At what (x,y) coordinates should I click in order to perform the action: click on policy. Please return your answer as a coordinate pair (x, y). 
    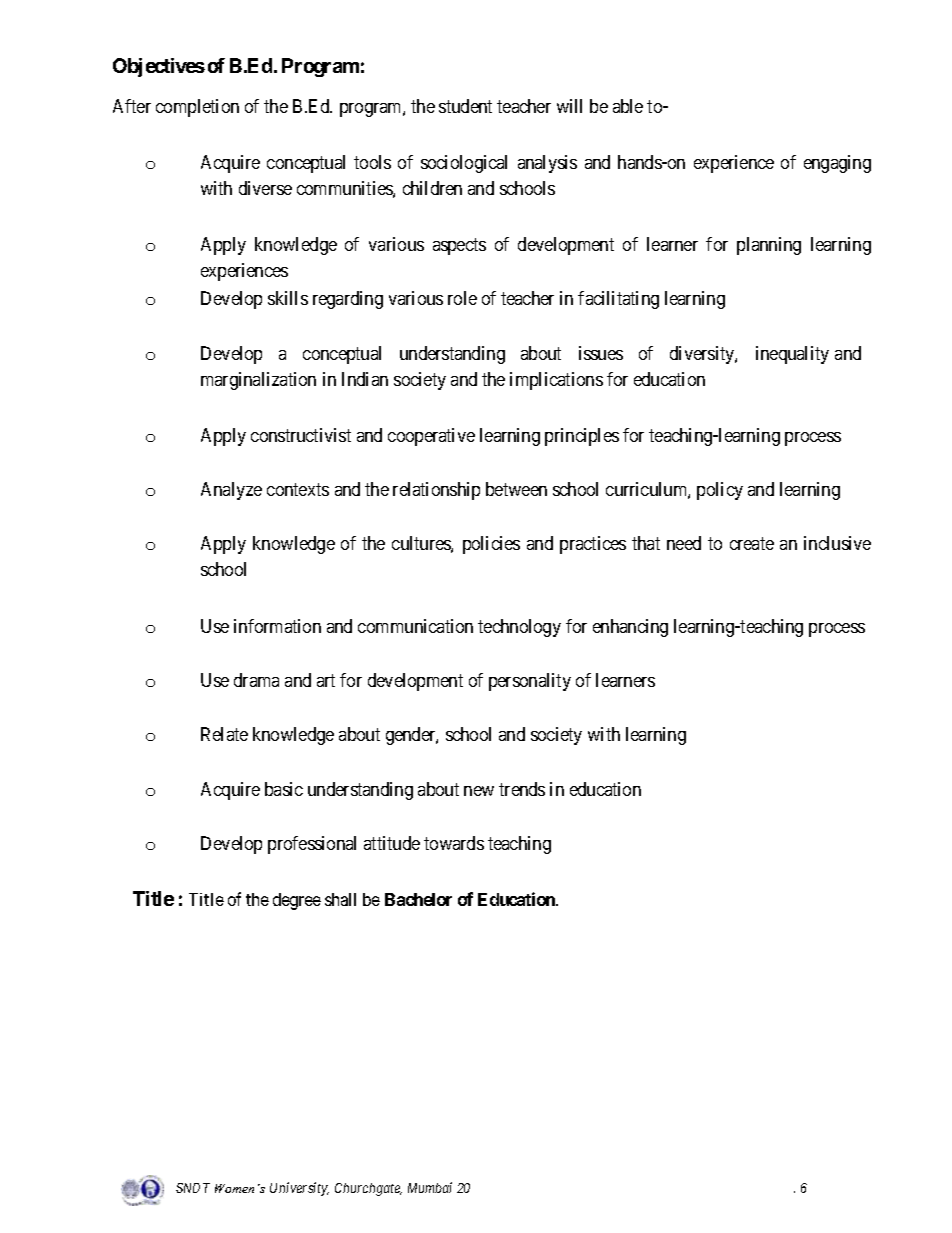
    Looking at the image, I should click on (720, 491).
